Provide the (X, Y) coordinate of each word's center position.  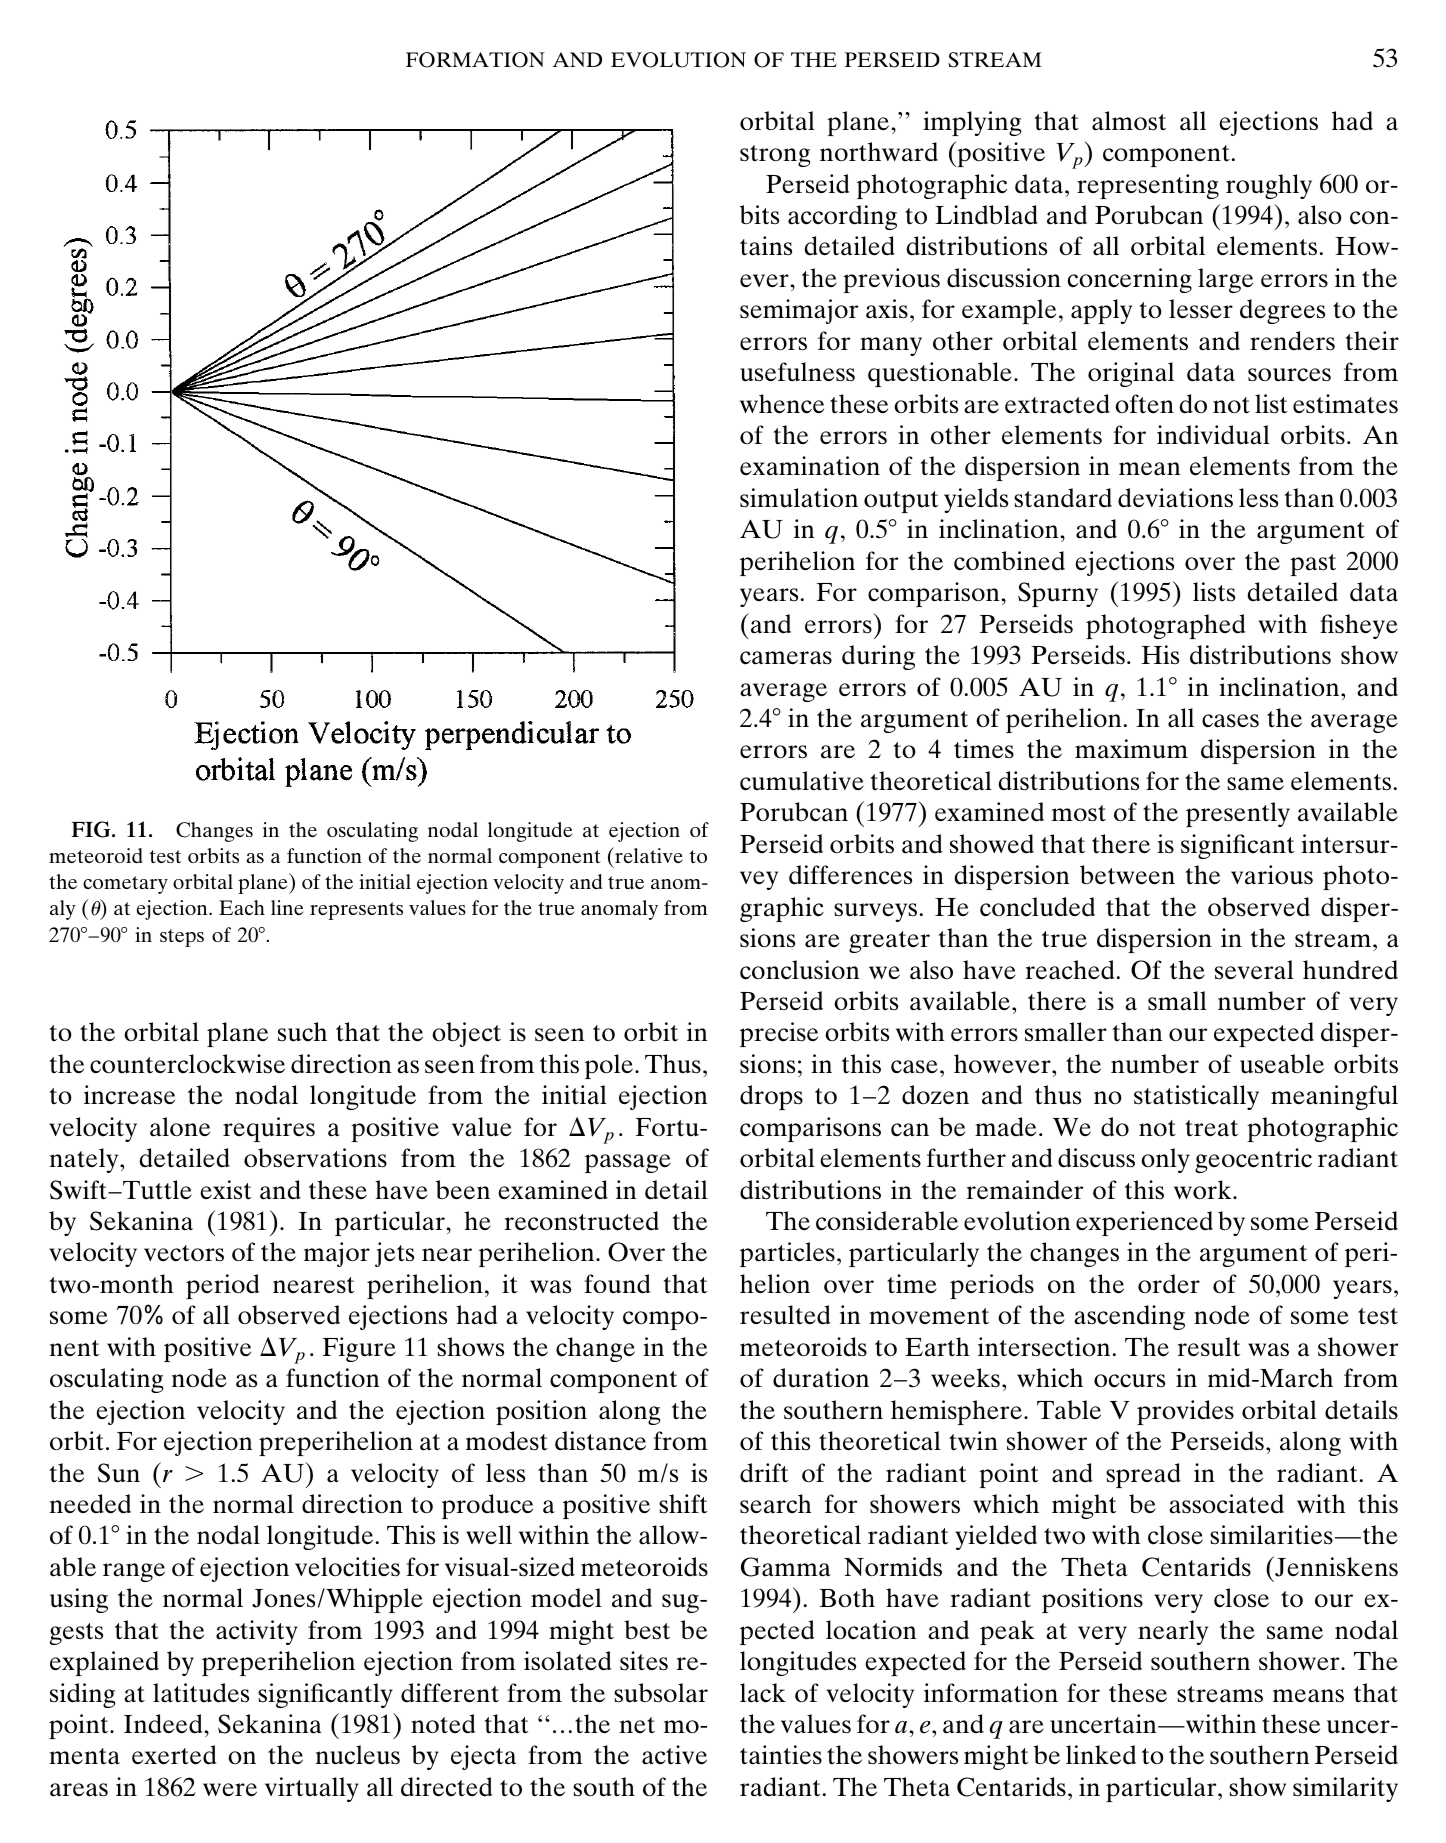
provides (1185, 1412)
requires (269, 1129)
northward (879, 152)
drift (764, 1473)
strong (775, 156)
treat (1211, 1128)
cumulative (802, 781)
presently (1238, 814)
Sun (119, 1473)
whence (782, 404)
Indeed (163, 1724)
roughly (1269, 186)
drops (771, 1097)
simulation (799, 498)
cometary (125, 885)
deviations (1175, 498)
